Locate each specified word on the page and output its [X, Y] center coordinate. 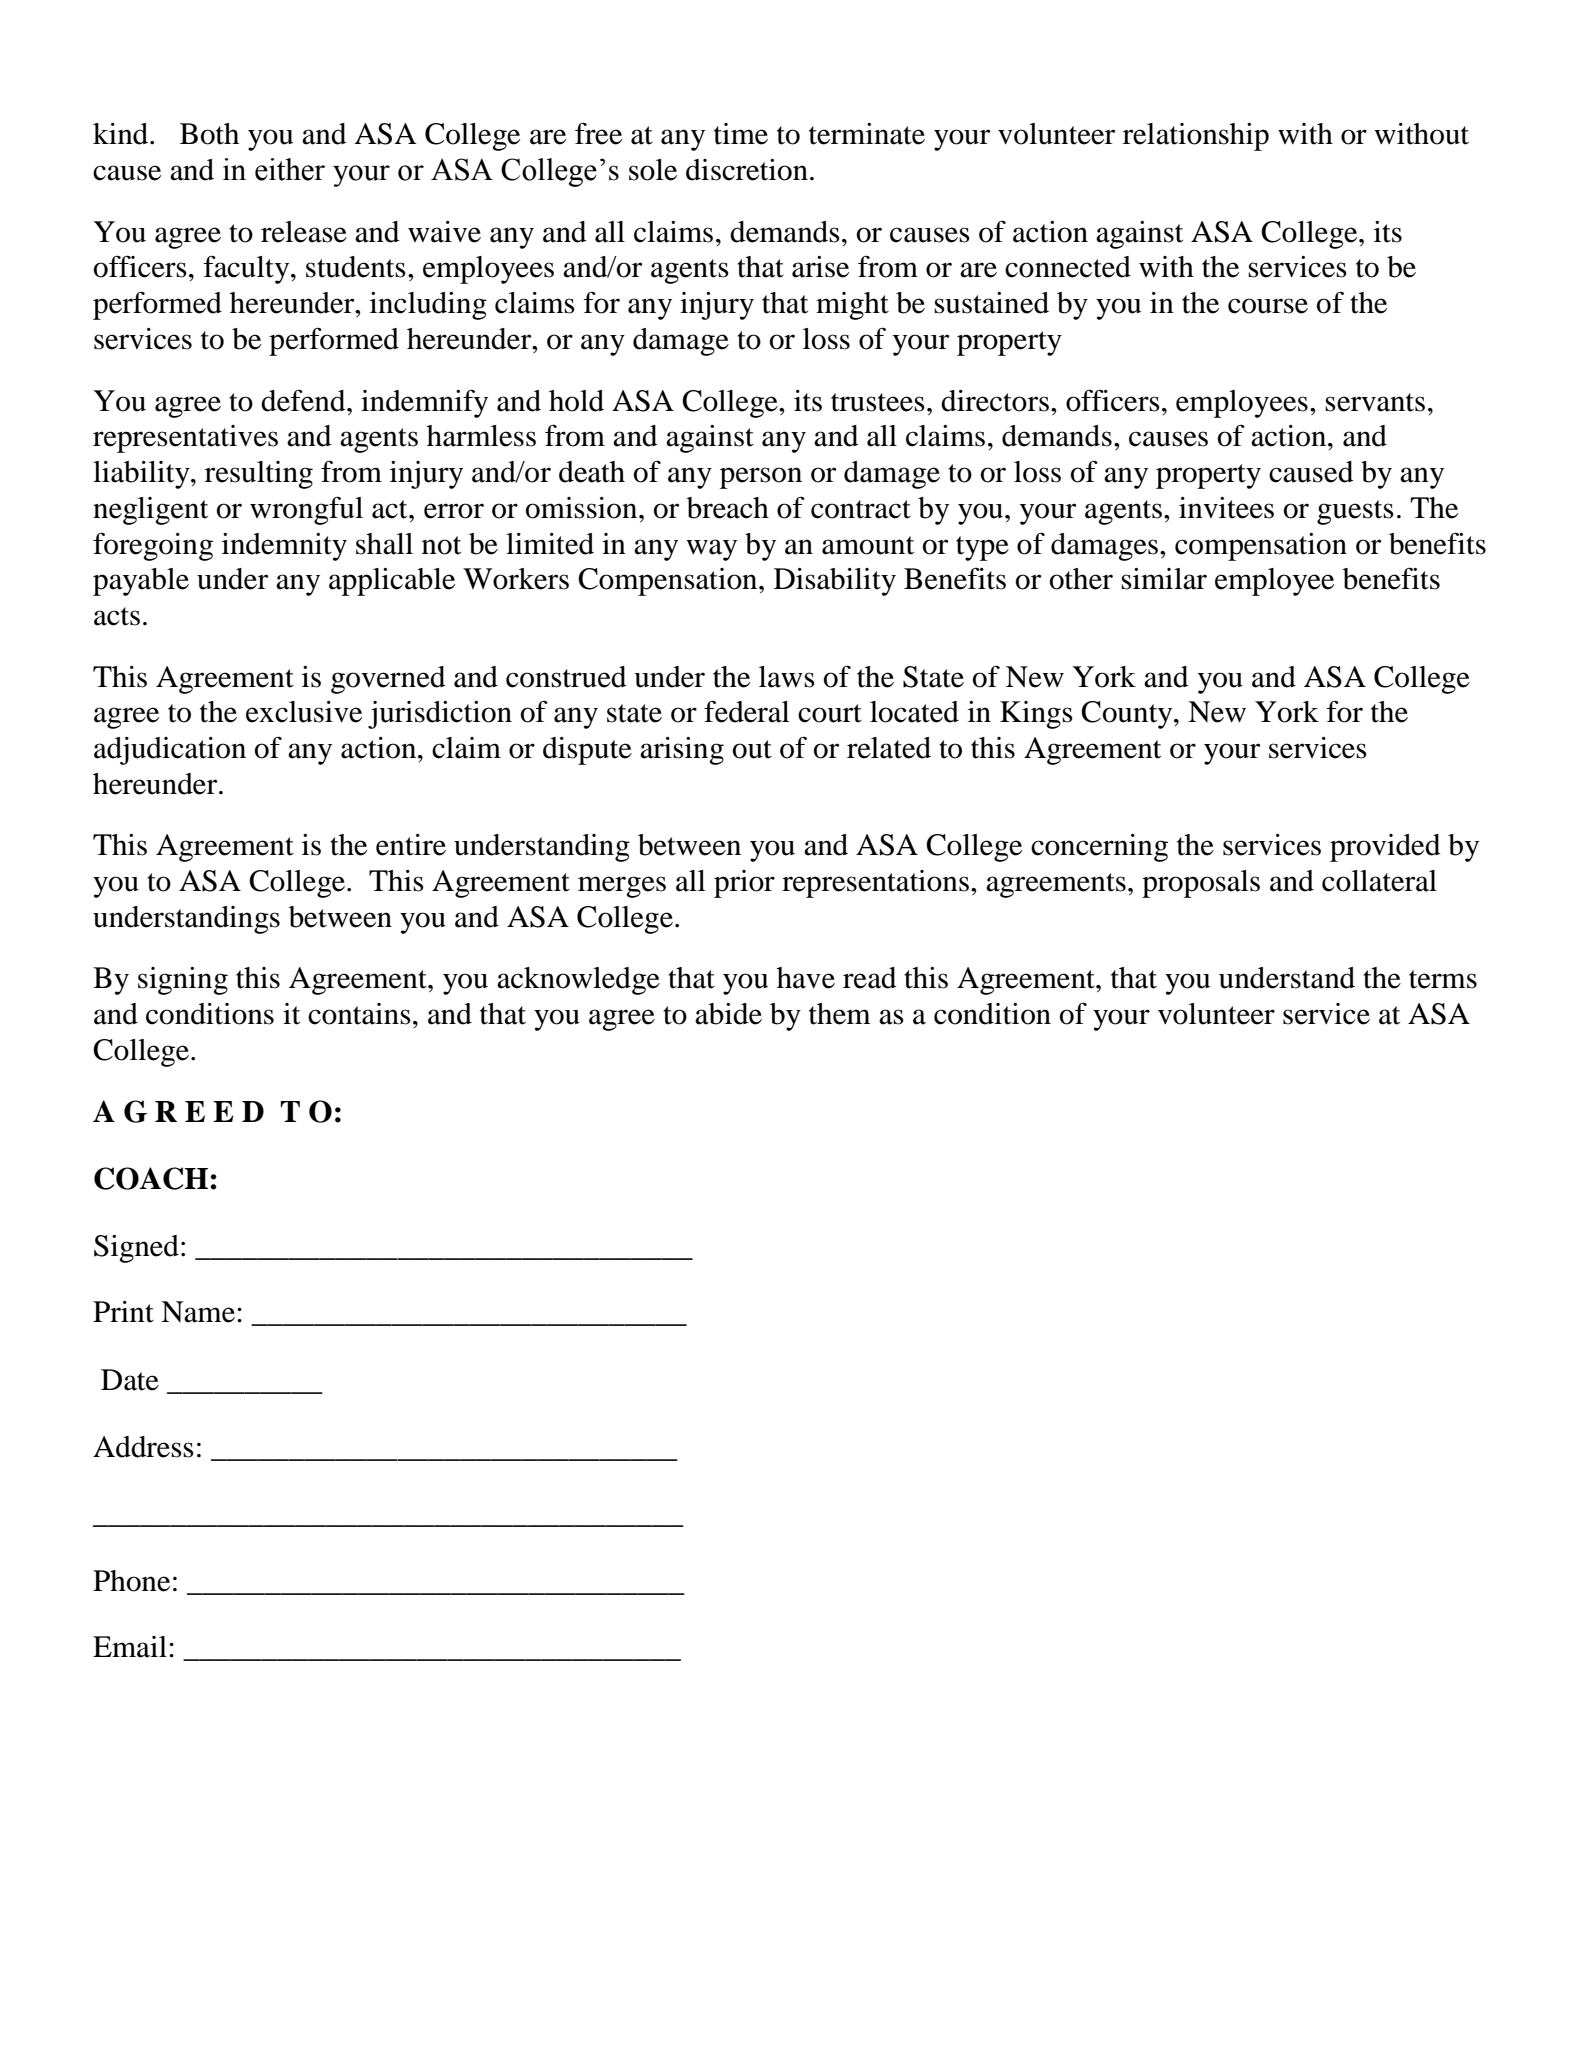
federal [746, 711]
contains [359, 1014]
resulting [259, 475]
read [870, 978]
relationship [1196, 137]
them [840, 1014]
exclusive [304, 712]
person [761, 478]
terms [1443, 979]
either [290, 169]
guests [1355, 512]
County [1128, 715]
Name [198, 1312]
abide [728, 1014]
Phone [131, 1581]
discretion [747, 170]
